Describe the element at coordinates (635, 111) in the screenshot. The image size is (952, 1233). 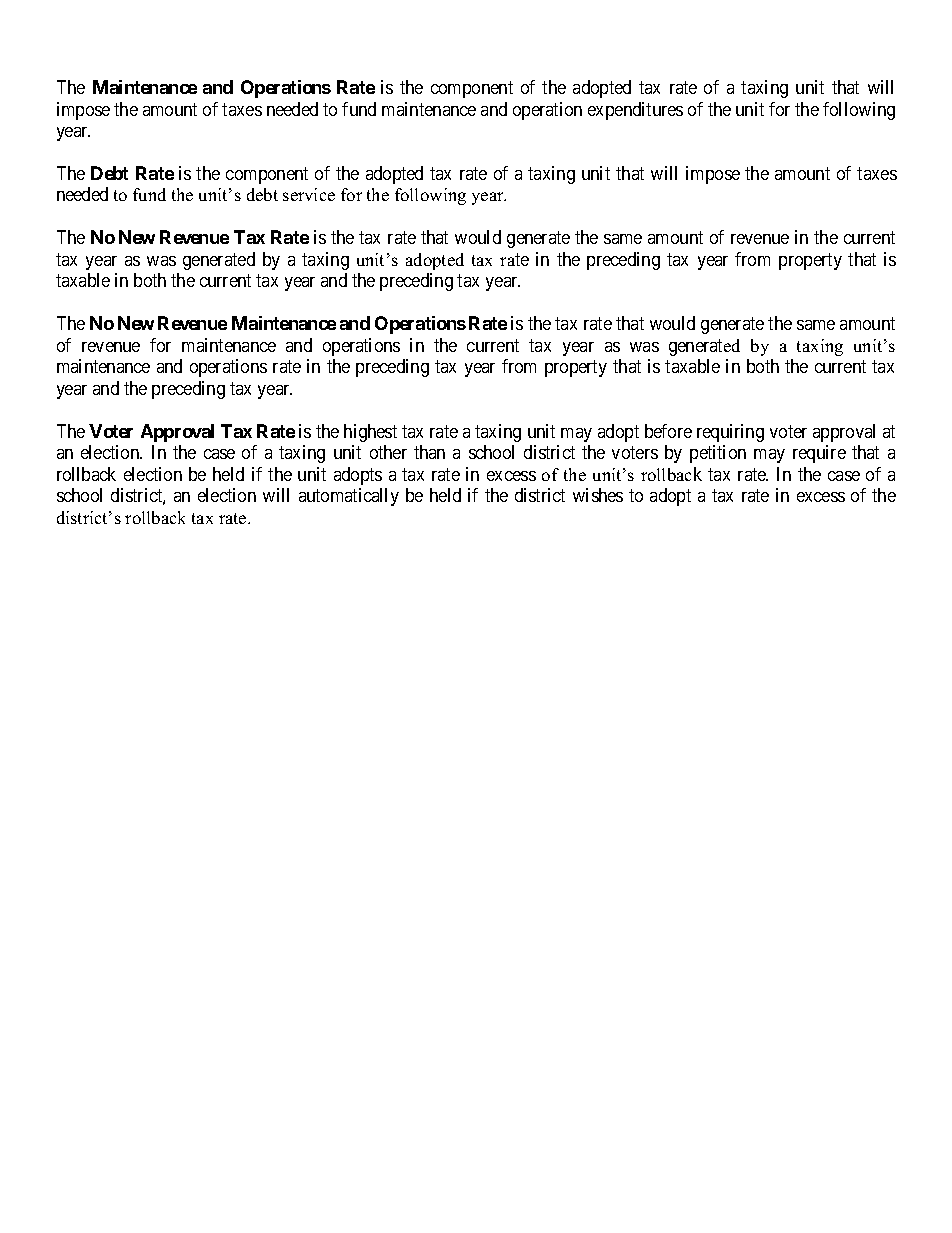
I see `expenditures` at that location.
